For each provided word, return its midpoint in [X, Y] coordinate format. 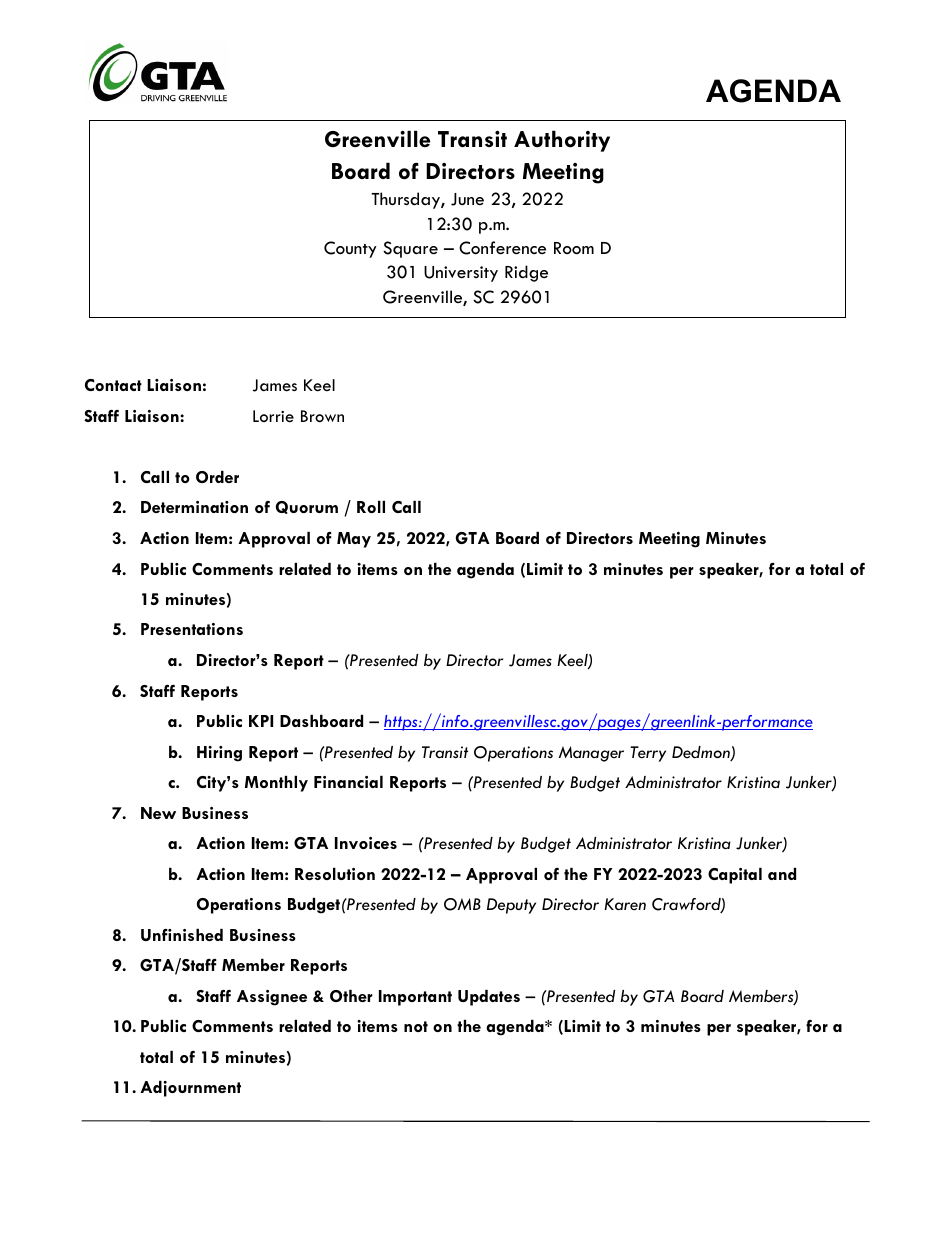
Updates [489, 998]
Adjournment [190, 1089]
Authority [562, 141]
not [416, 1026]
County [350, 249]
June [467, 199]
